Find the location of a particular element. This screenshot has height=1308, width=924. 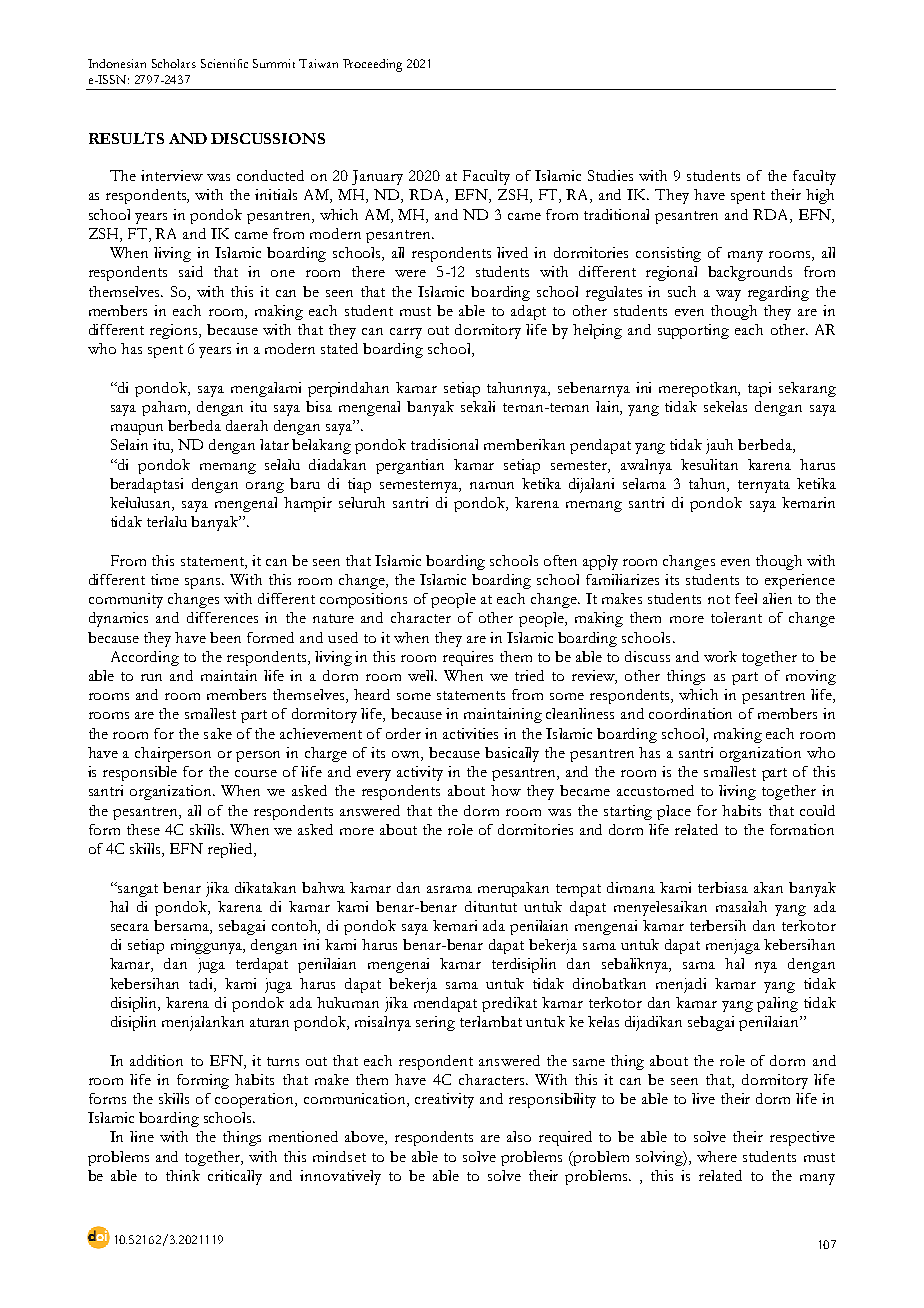

think is located at coordinates (183, 1175).
